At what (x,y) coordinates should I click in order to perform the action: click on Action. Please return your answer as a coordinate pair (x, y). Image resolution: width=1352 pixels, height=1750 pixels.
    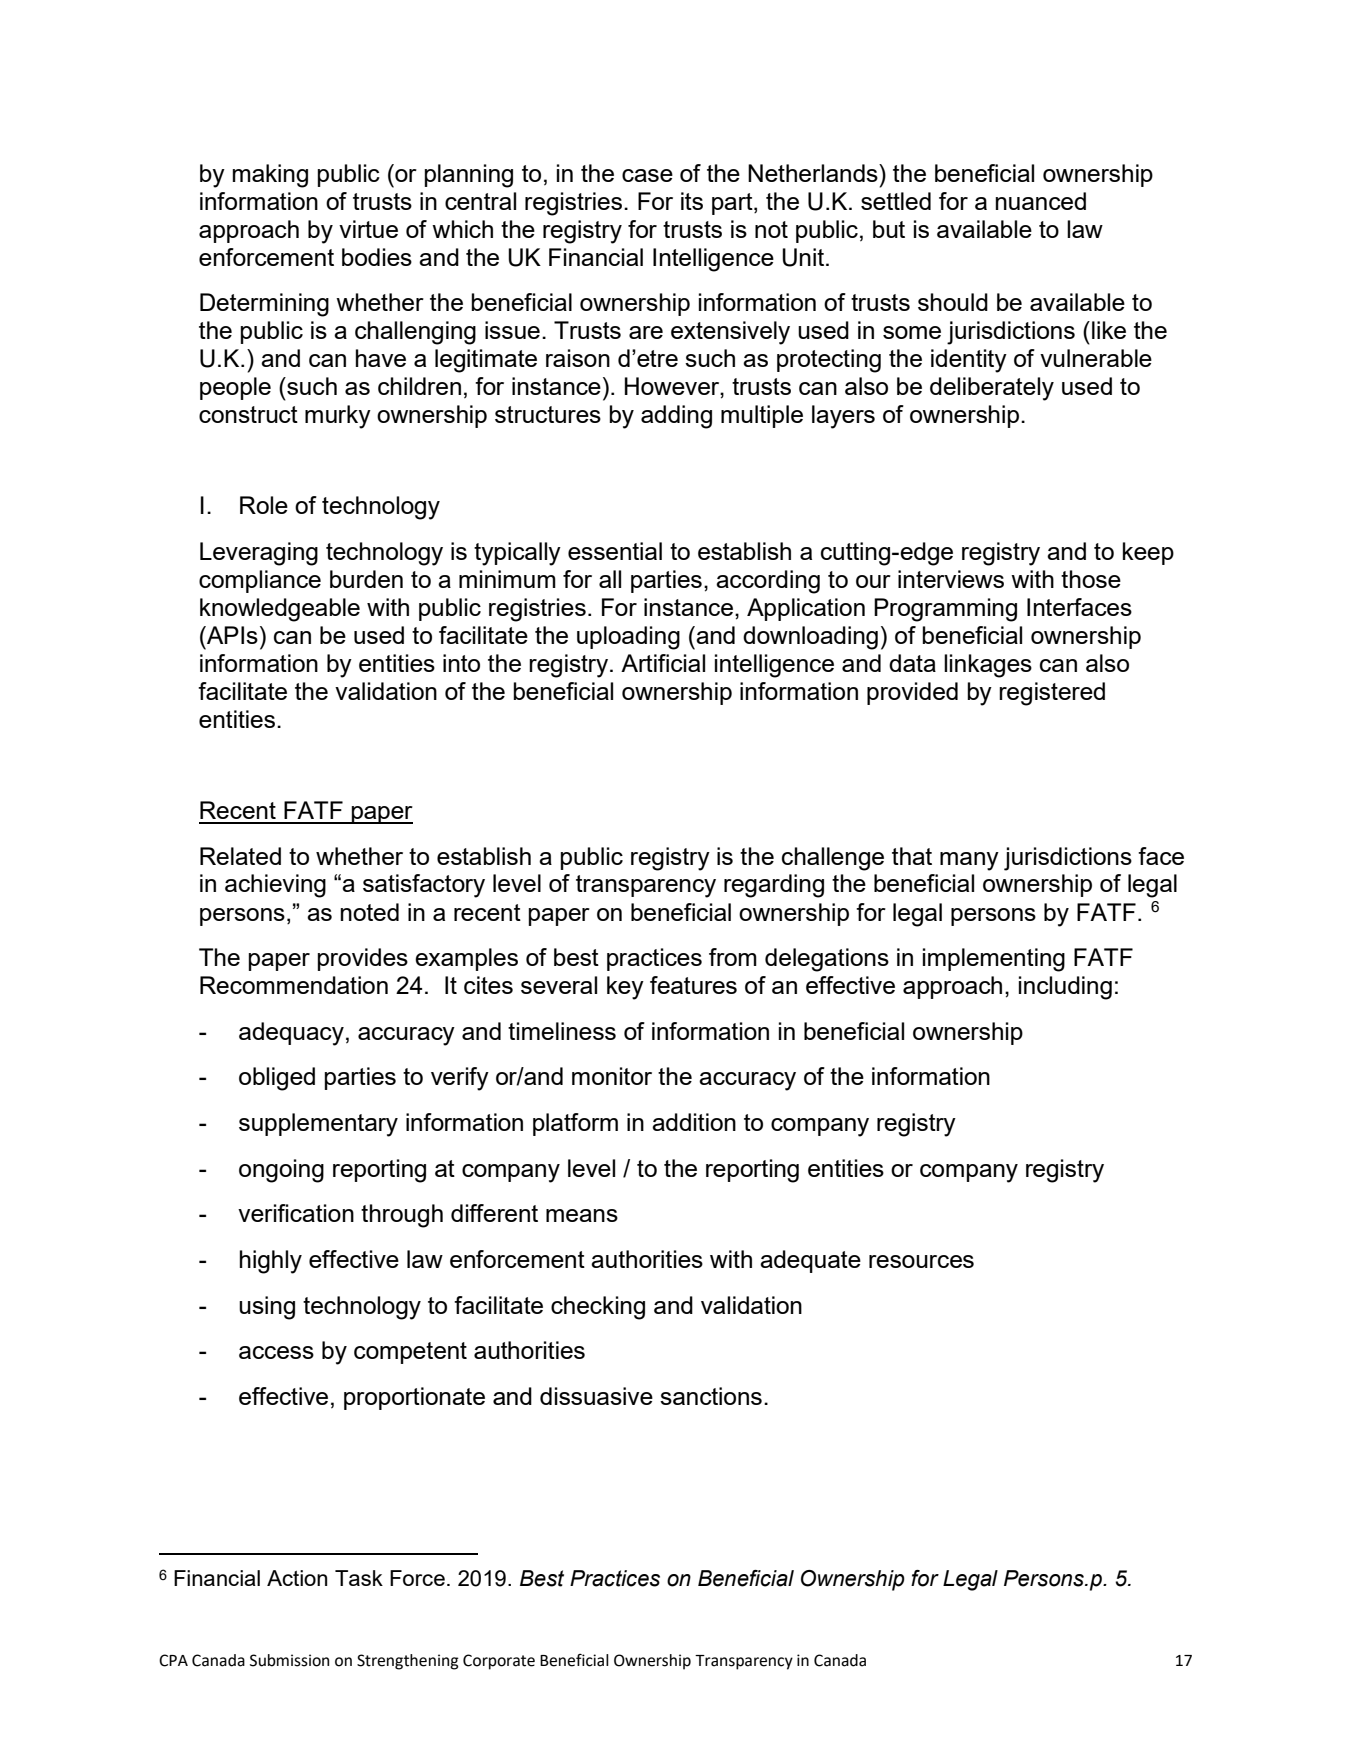
    Looking at the image, I should click on (297, 1578).
